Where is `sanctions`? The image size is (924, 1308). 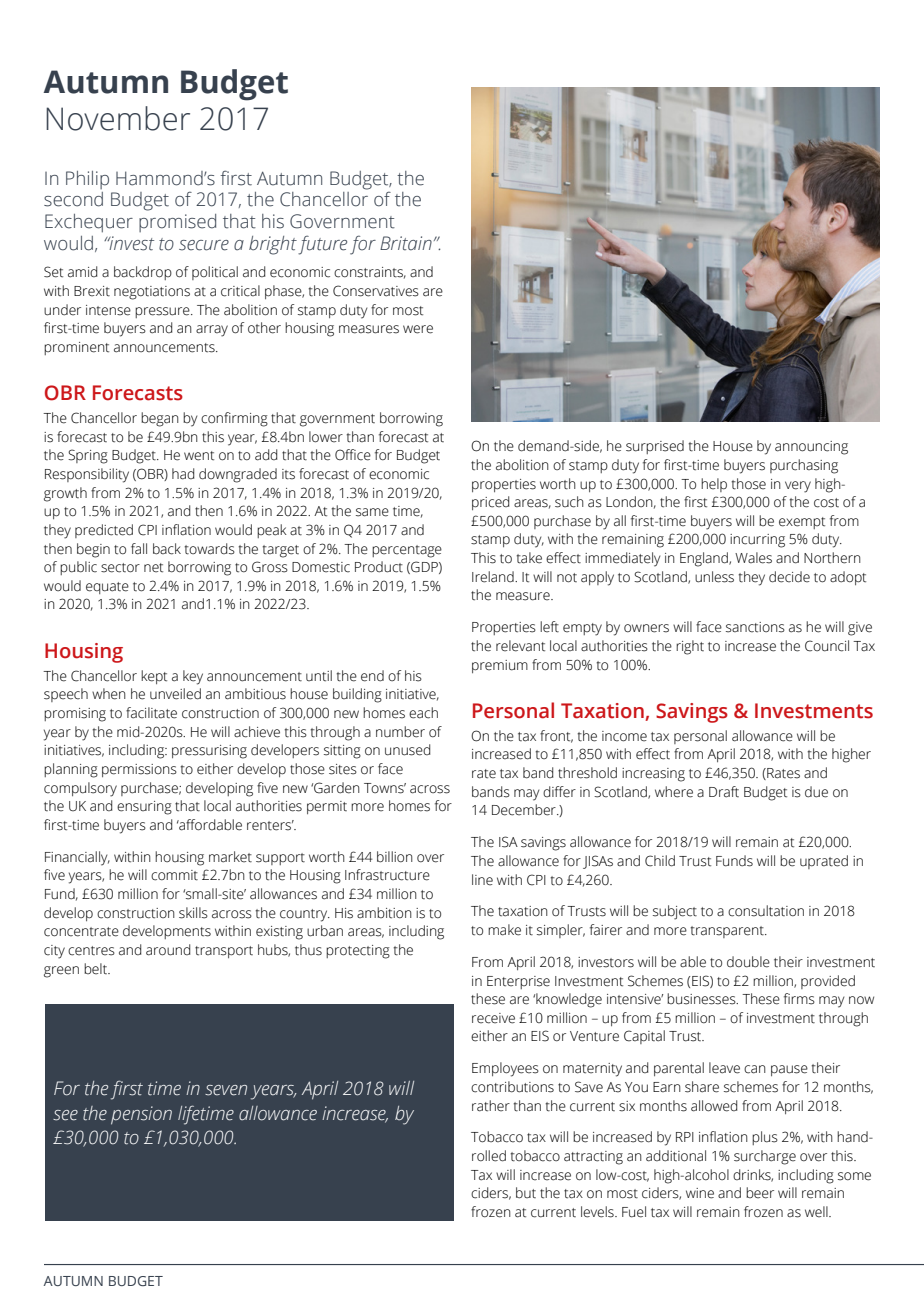 sanctions is located at coordinates (755, 627).
